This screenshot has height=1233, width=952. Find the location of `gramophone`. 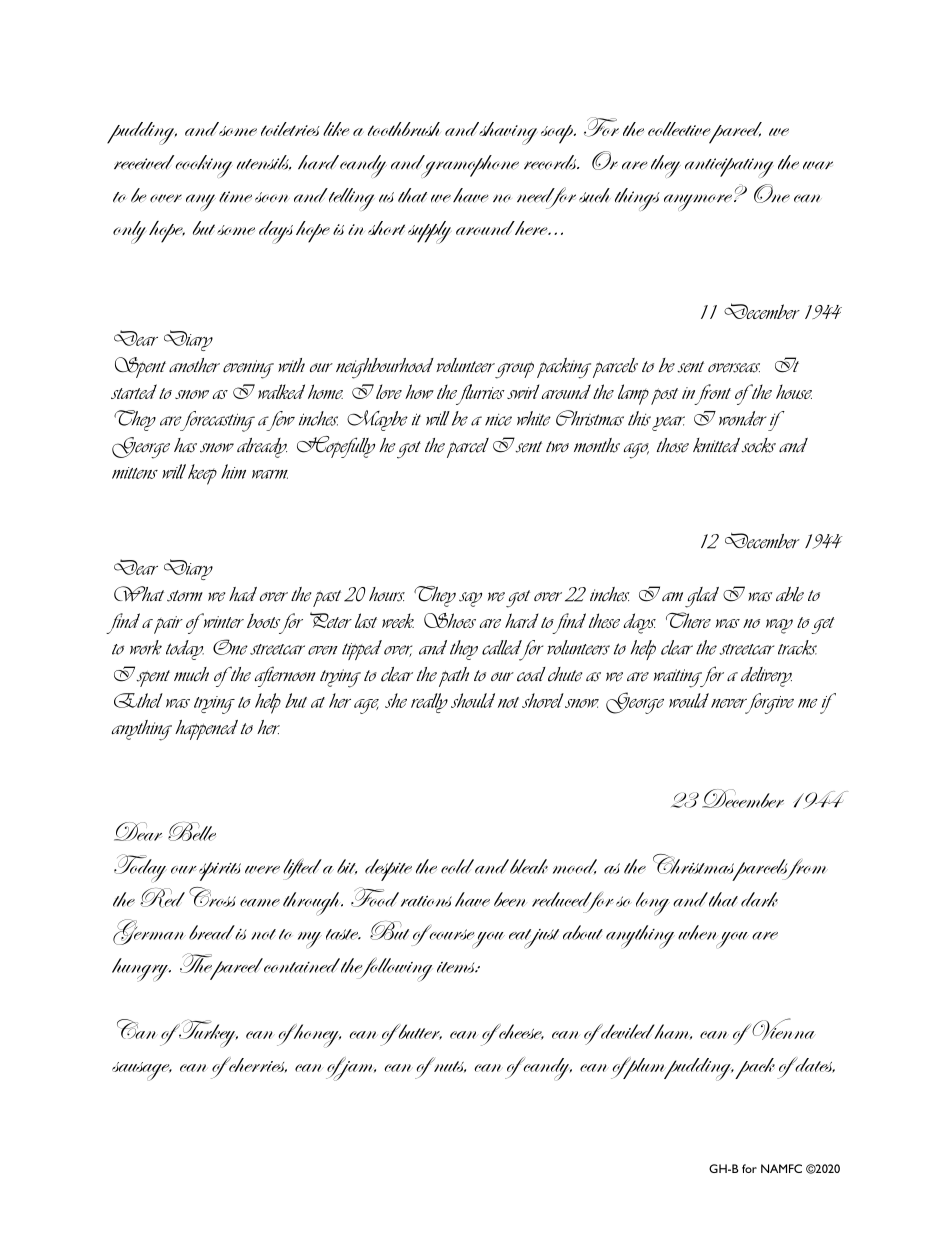

gramophone is located at coordinates (468, 166).
